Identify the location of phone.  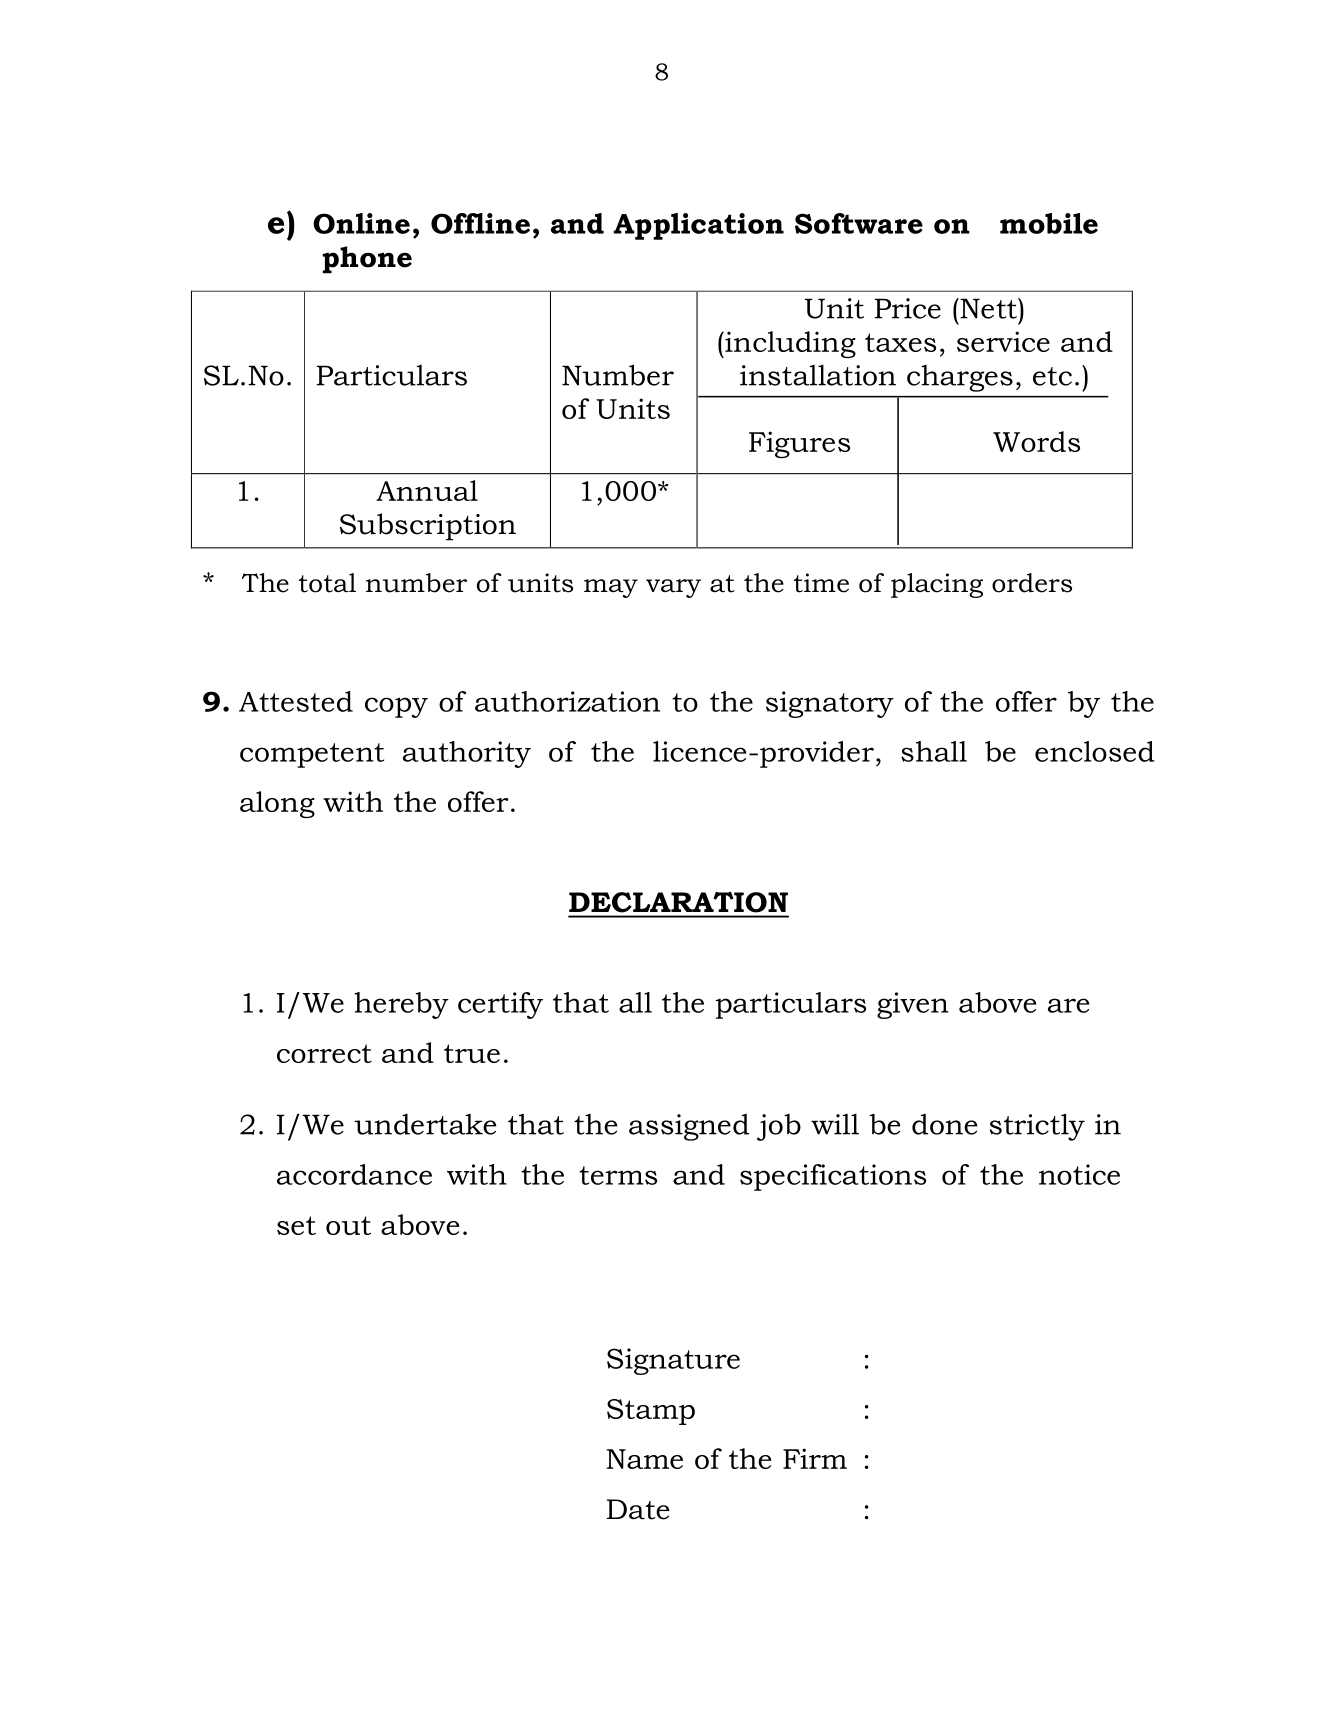
(367, 260).
